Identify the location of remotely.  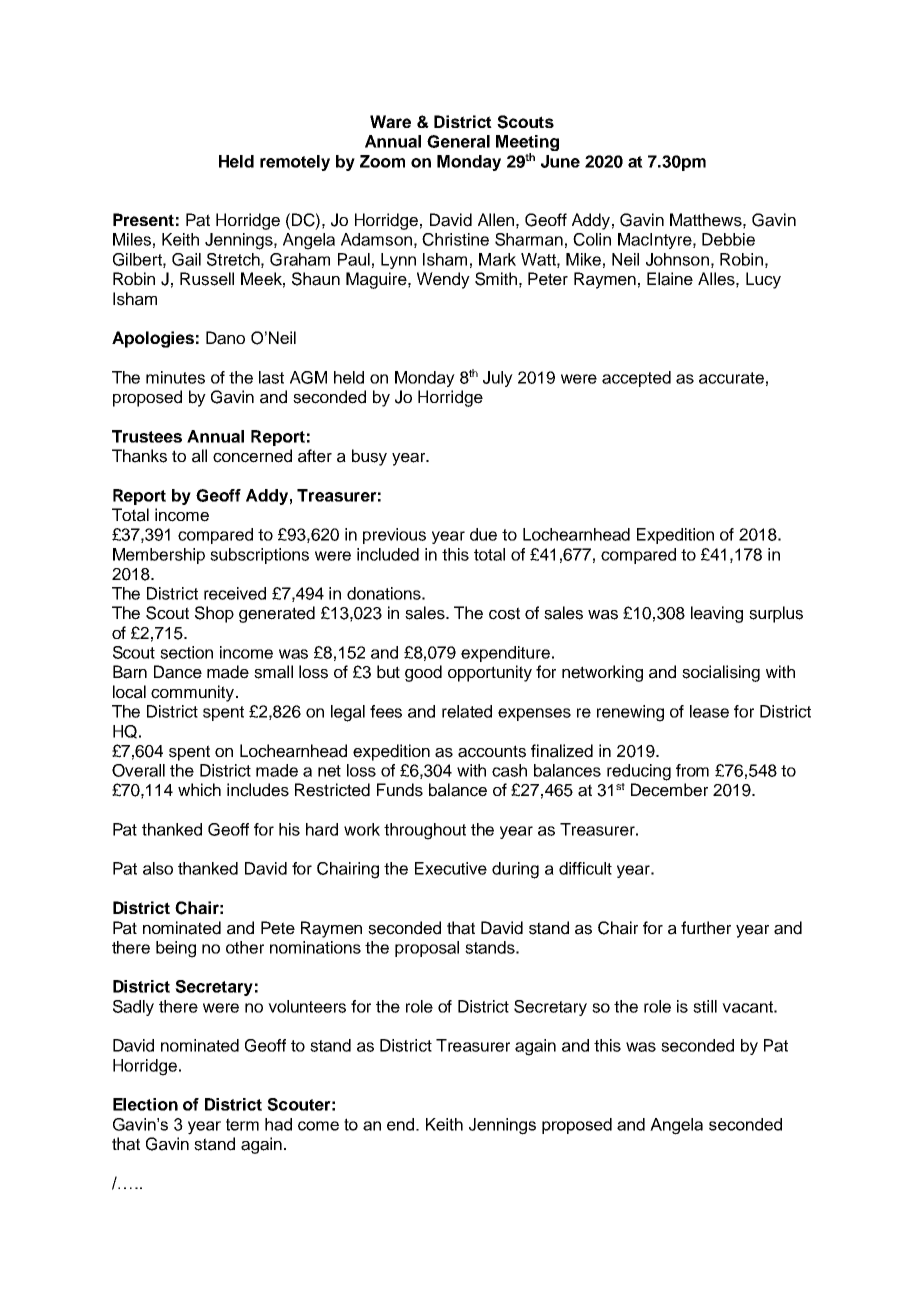
(295, 163).
